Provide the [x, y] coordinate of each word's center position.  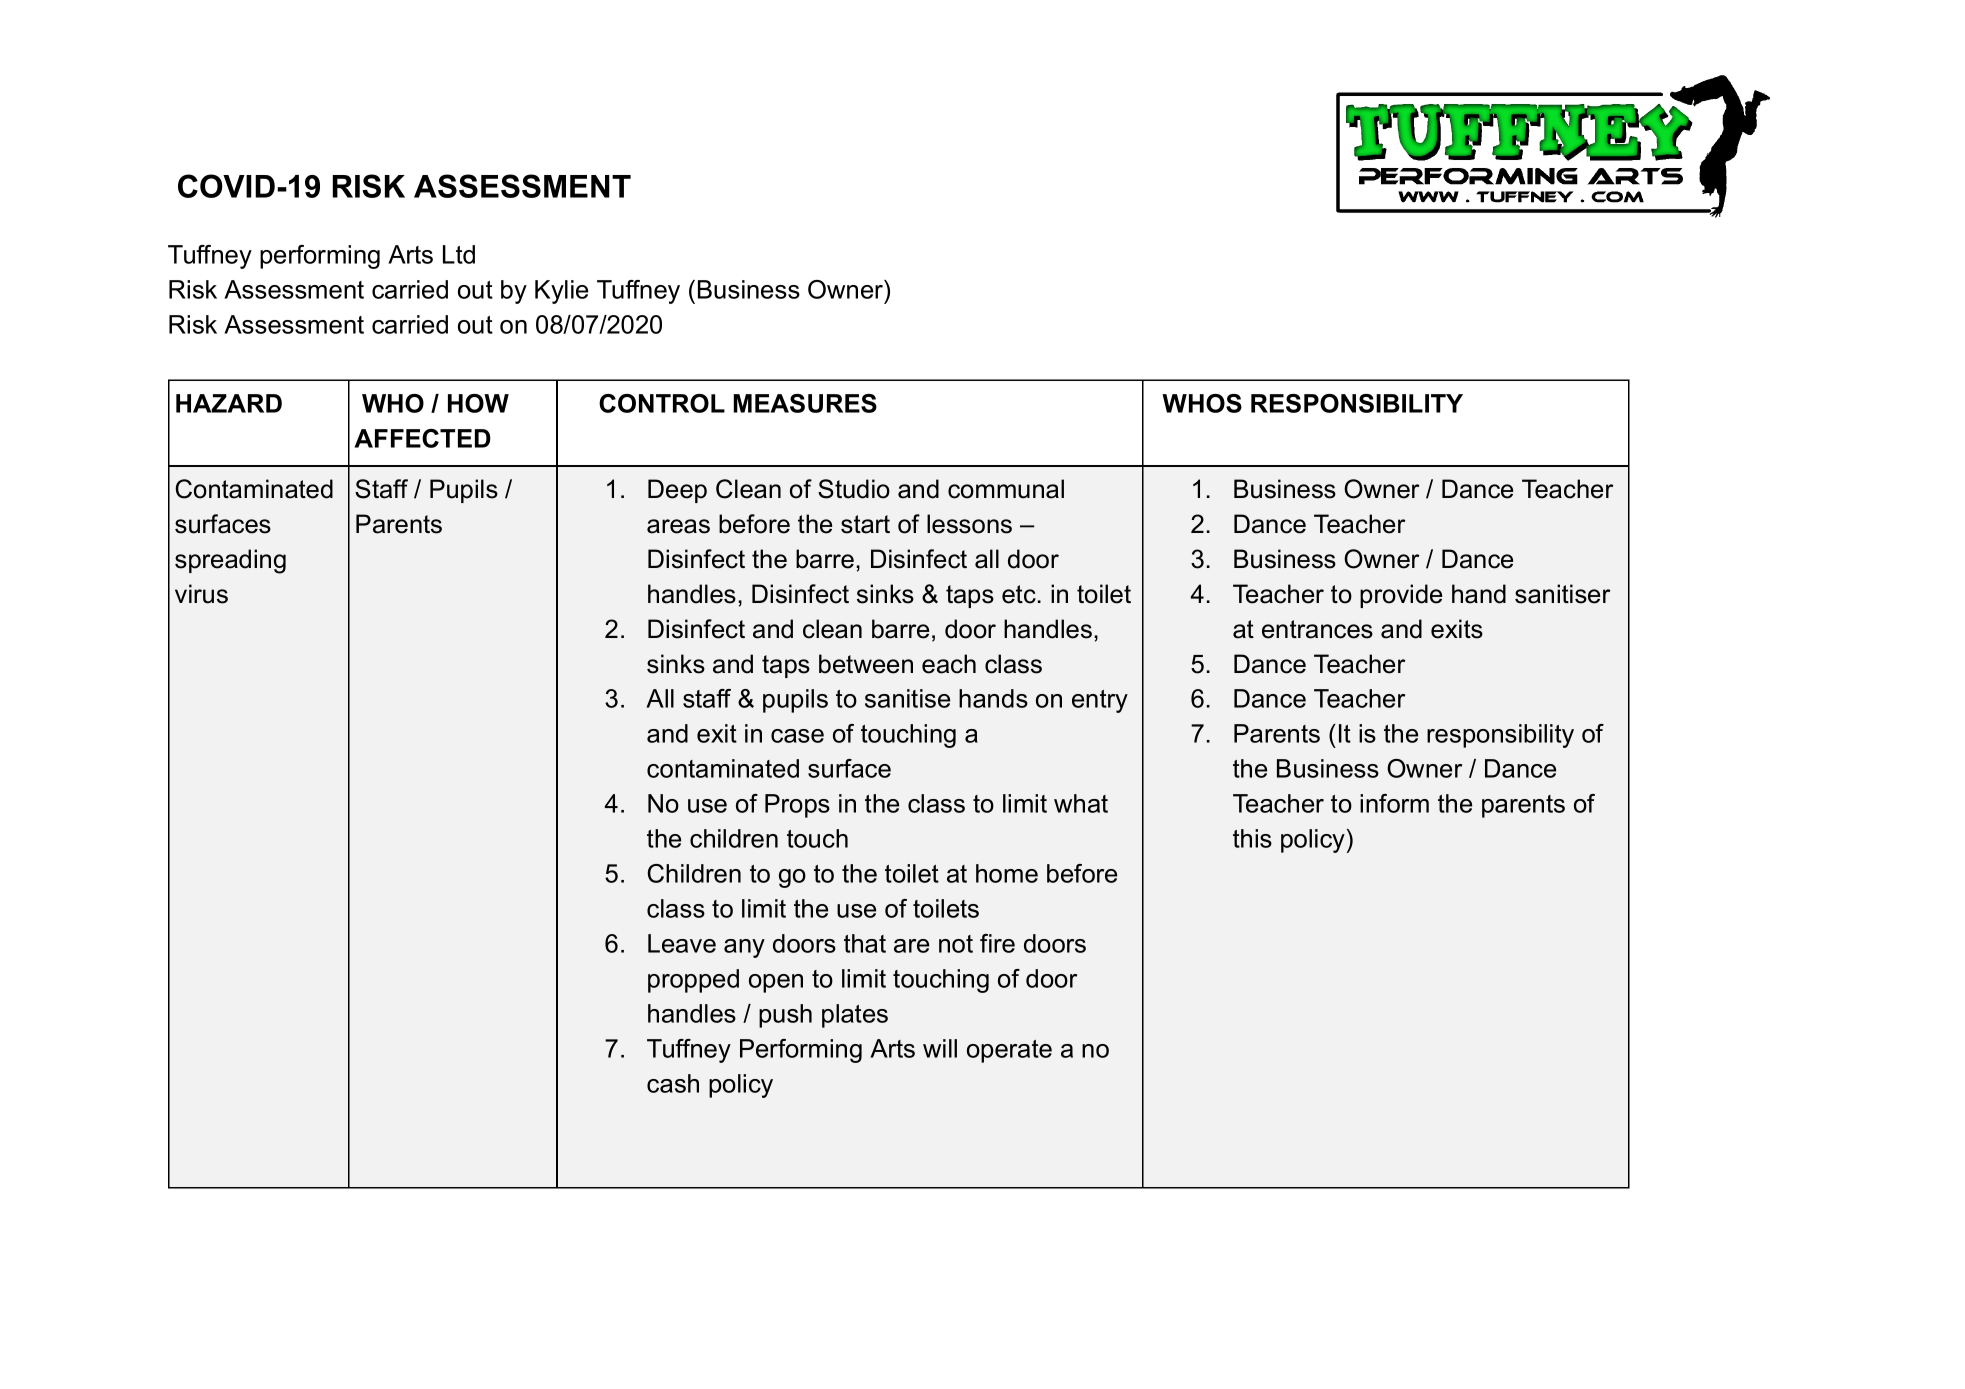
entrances [1317, 629]
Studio [854, 489]
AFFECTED [422, 438]
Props [797, 806]
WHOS [1202, 403]
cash [673, 1083]
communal [1006, 489]
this [1252, 838]
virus [201, 594]
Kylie [561, 292]
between [866, 664]
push [785, 1016]
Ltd [459, 254]
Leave [682, 943]
